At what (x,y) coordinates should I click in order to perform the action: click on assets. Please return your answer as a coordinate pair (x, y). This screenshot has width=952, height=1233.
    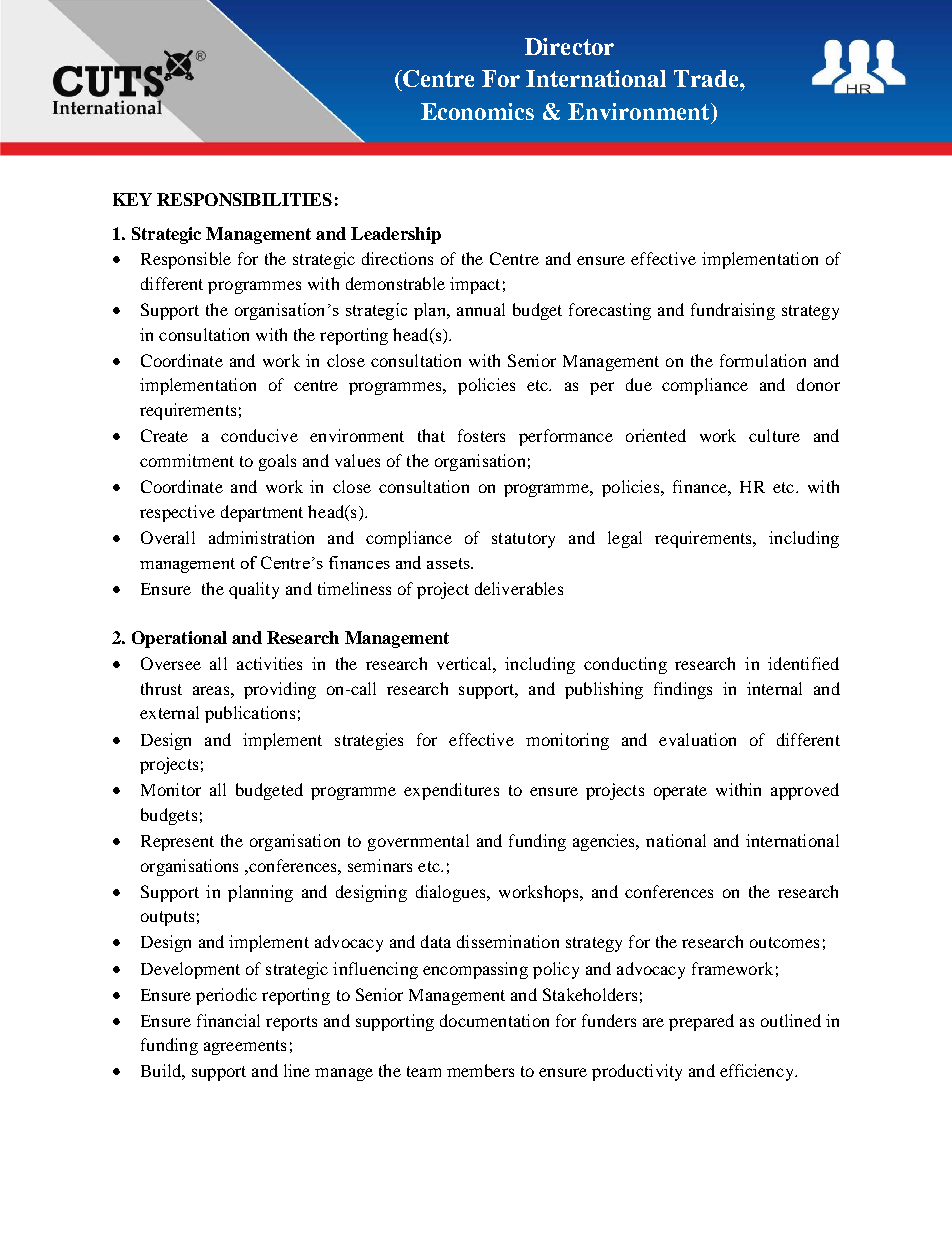
    Looking at the image, I should click on (449, 563).
